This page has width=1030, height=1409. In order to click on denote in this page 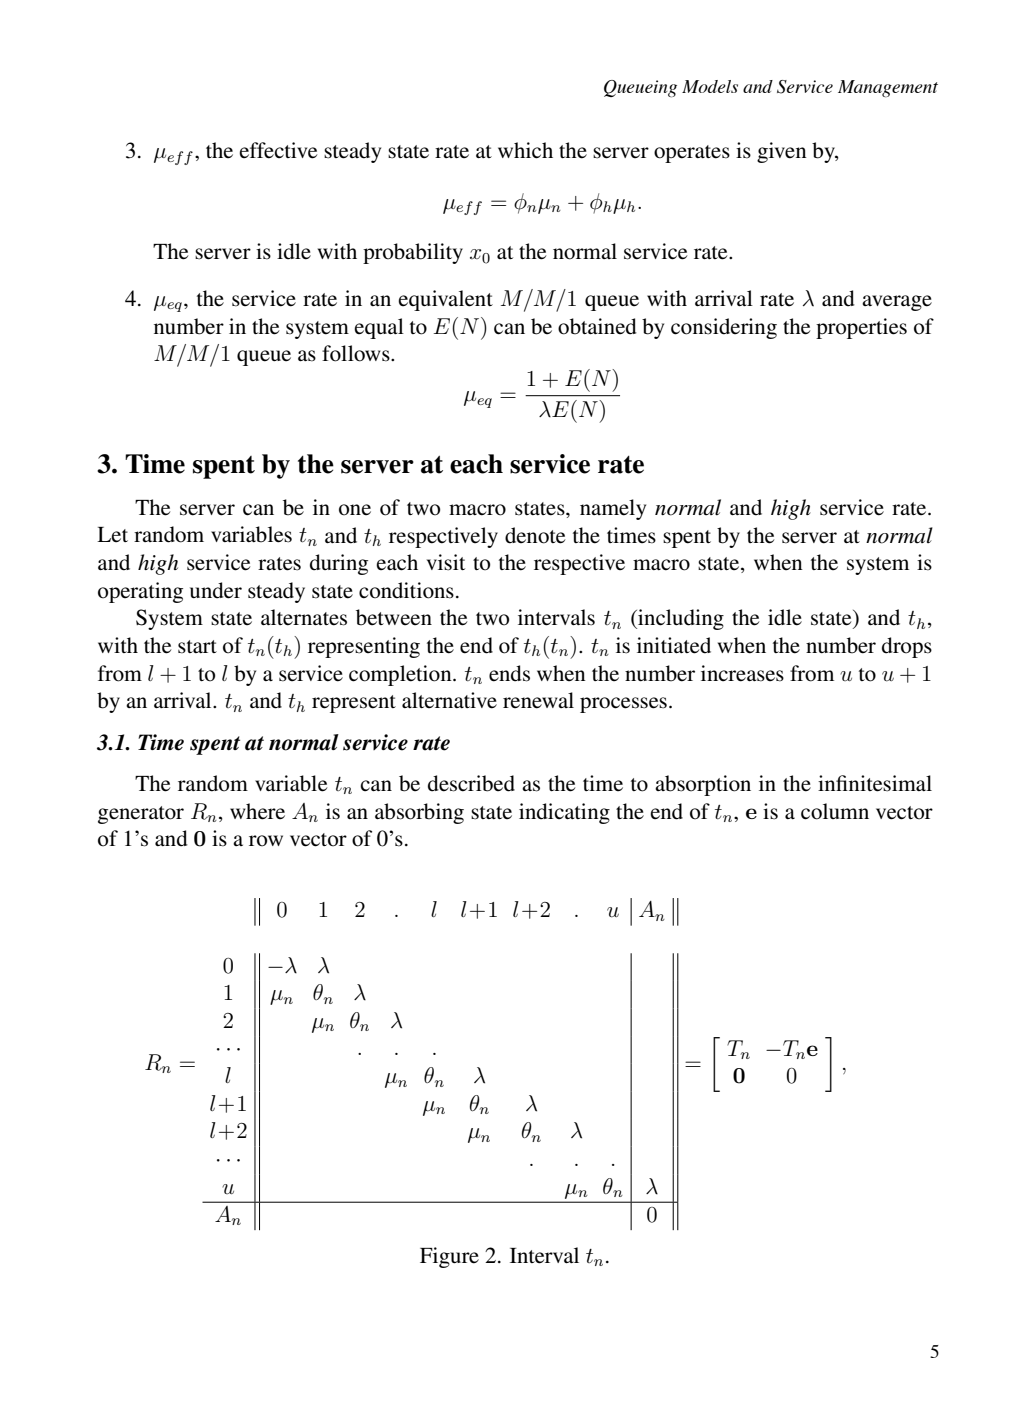, I will do `click(535, 535)`.
